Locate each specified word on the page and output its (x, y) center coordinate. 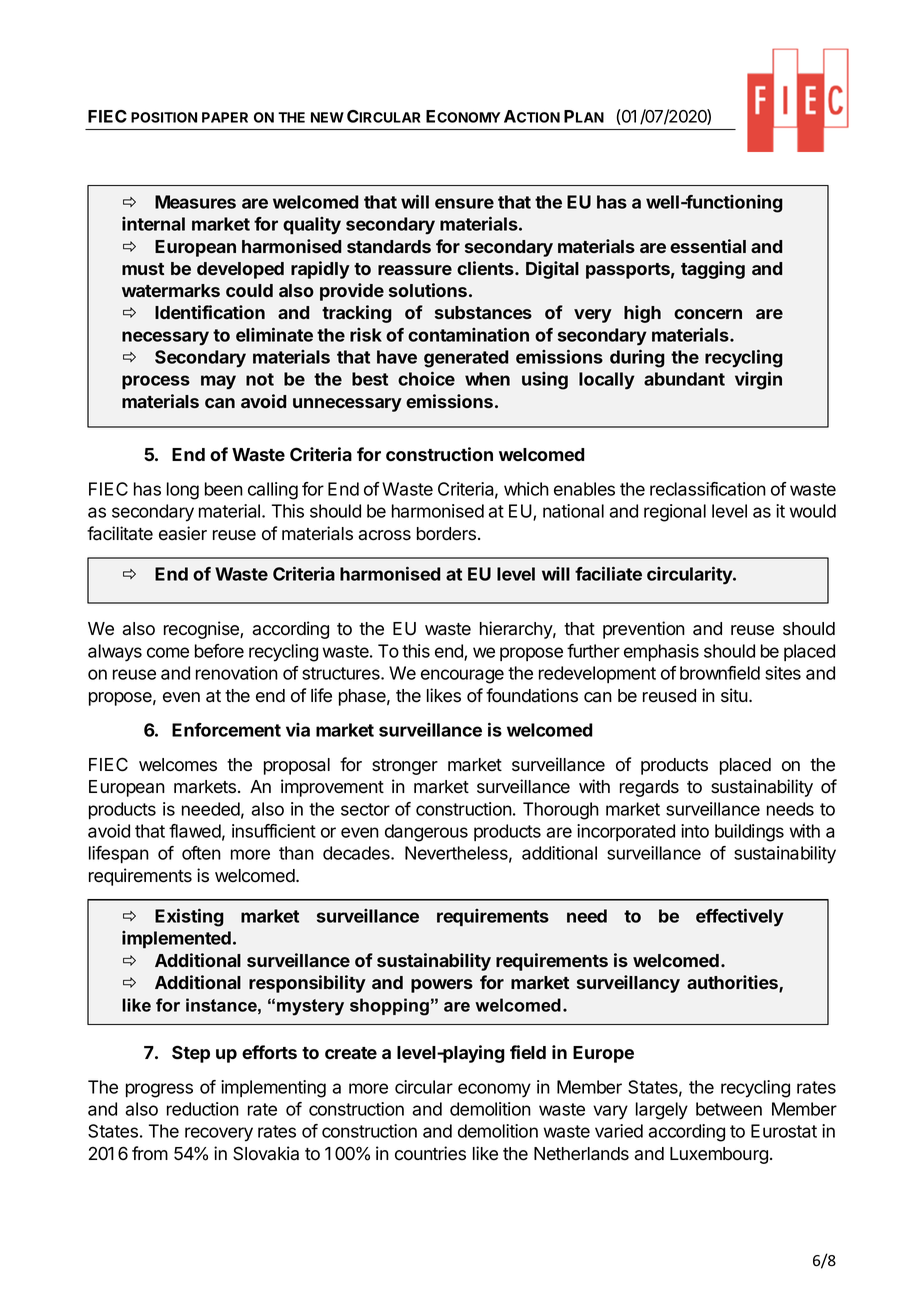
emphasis (661, 652)
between (729, 1109)
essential (708, 246)
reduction (203, 1109)
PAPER (225, 117)
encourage (462, 676)
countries (430, 1153)
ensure (464, 203)
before (219, 651)
